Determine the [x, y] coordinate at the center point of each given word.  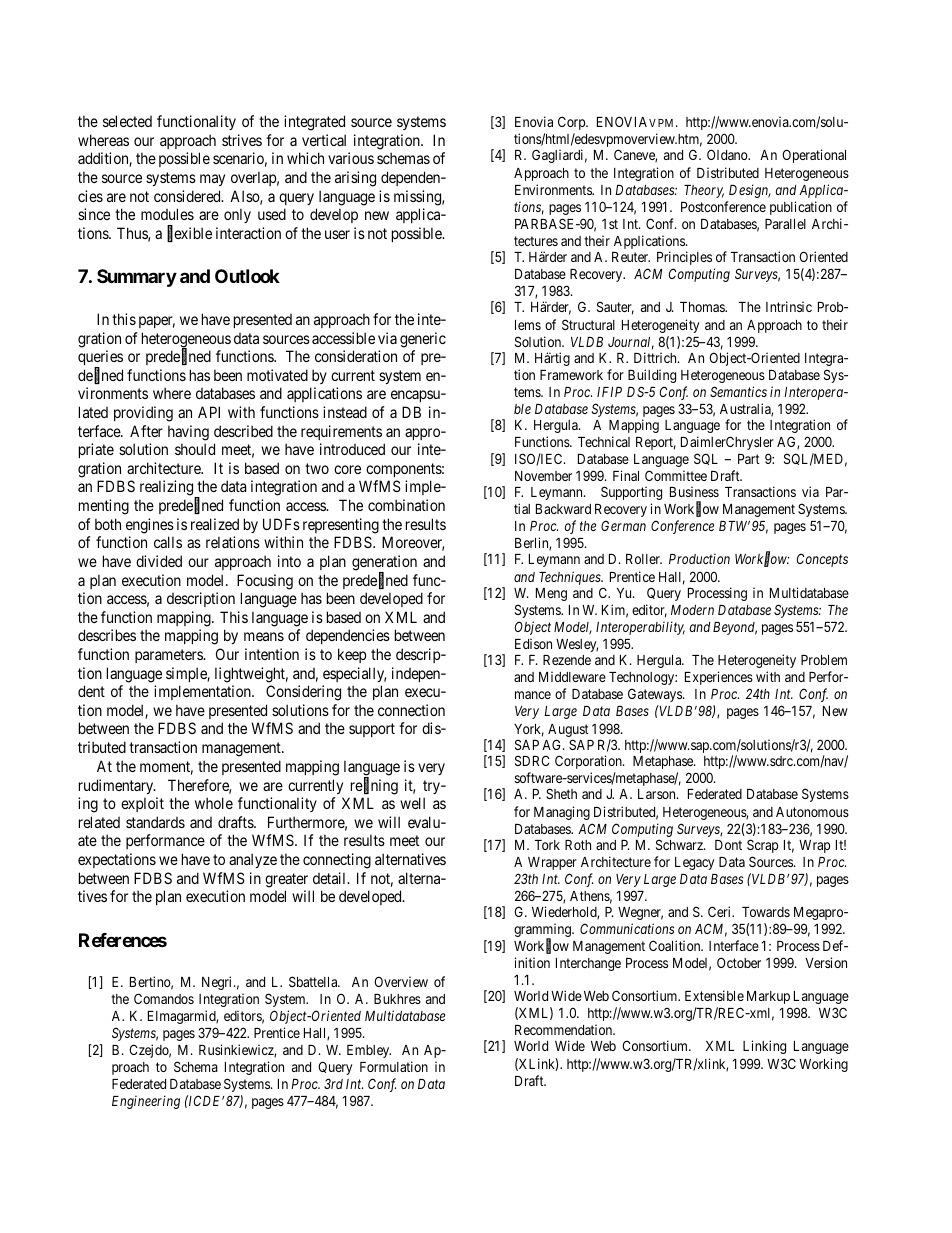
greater [286, 880]
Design [750, 191]
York [529, 730]
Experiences [719, 678]
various [351, 158]
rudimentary [117, 786]
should [195, 449]
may [212, 180]
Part [749, 459]
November [543, 476]
